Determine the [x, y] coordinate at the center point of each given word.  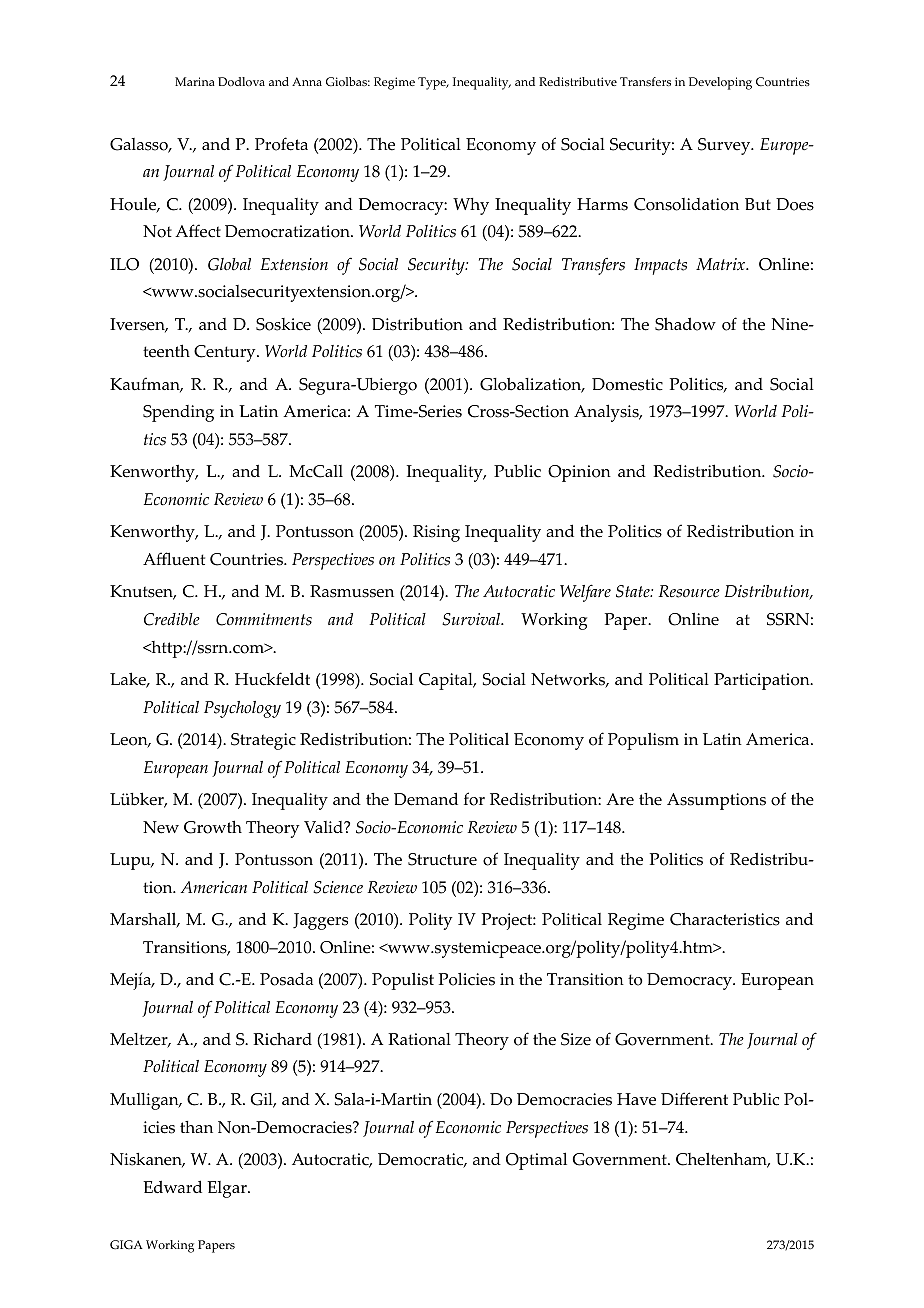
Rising [436, 533]
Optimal [536, 1161]
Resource [689, 591]
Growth [213, 827]
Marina [195, 81]
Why [471, 206]
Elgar [228, 1189]
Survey [725, 146]
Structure [442, 859]
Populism [643, 741]
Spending [178, 413]
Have [636, 1099]
